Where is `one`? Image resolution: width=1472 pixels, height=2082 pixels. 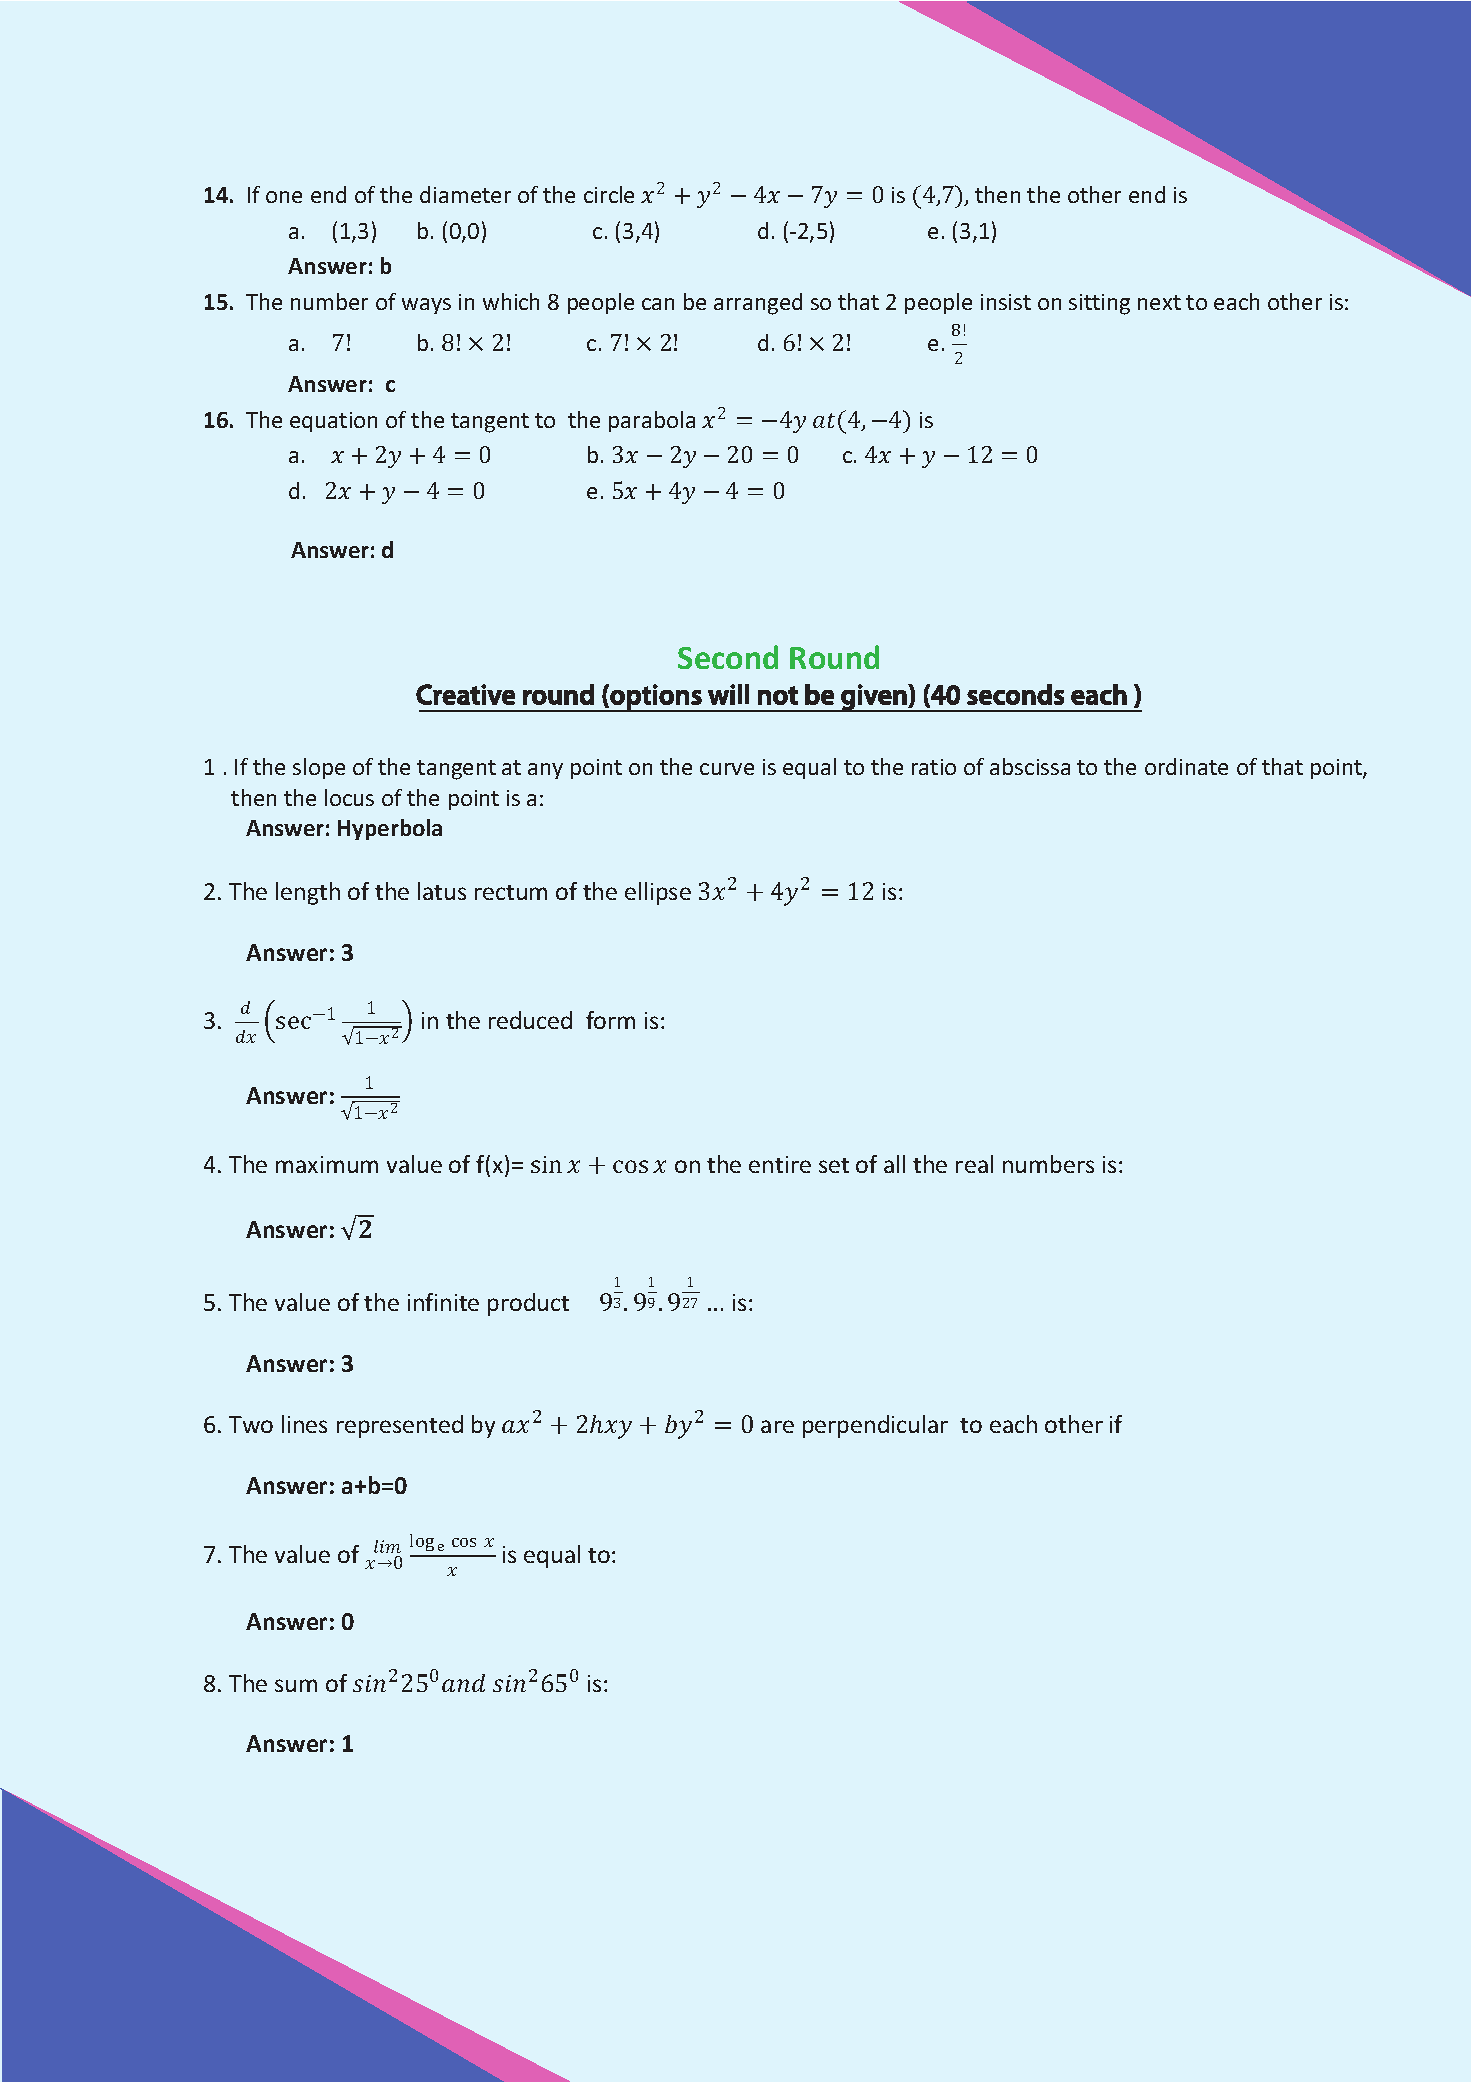
one is located at coordinates (284, 197).
